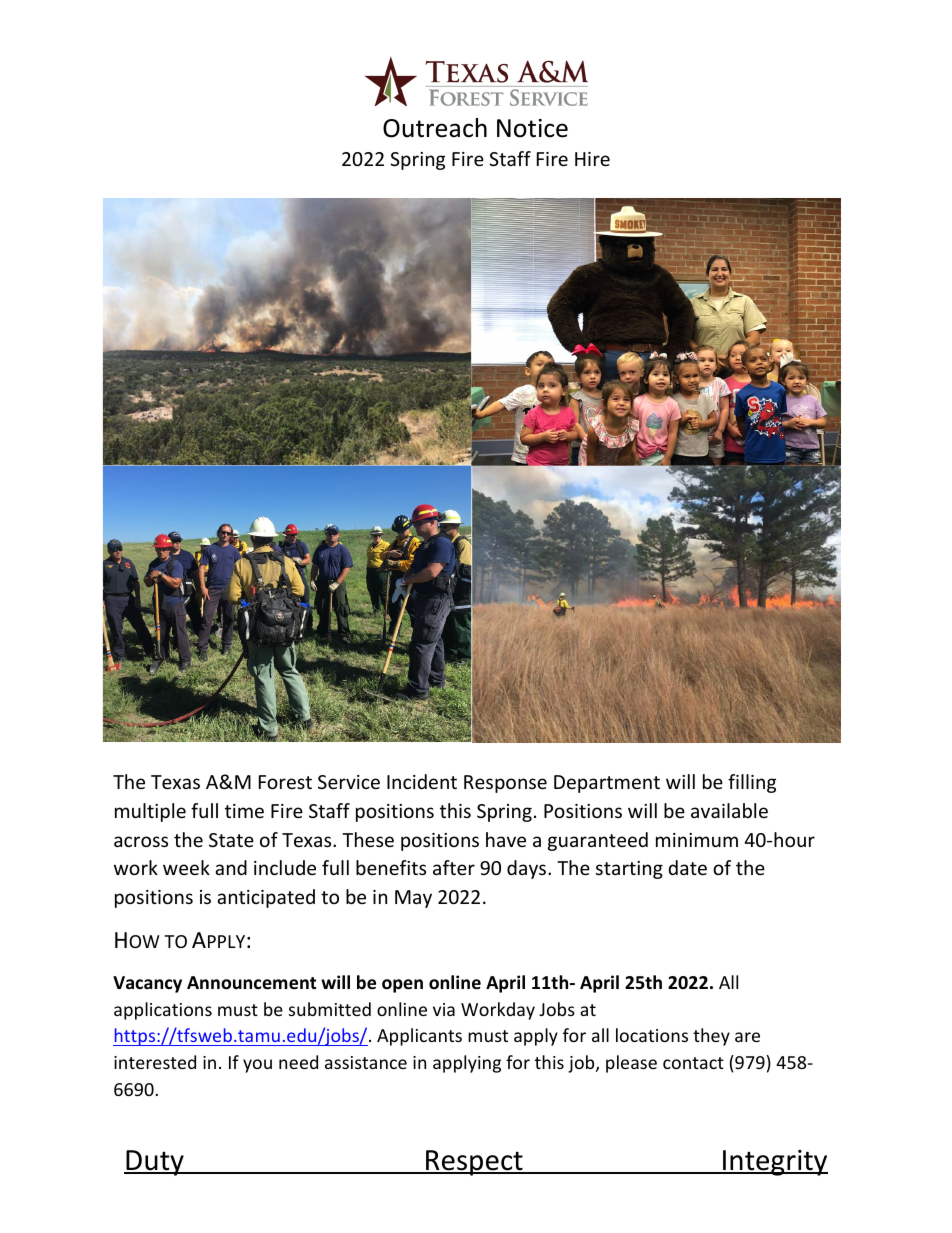 The width and height of the document is (952, 1233). What do you see at coordinates (435, 128) in the document?
I see `Outreach` at bounding box center [435, 128].
